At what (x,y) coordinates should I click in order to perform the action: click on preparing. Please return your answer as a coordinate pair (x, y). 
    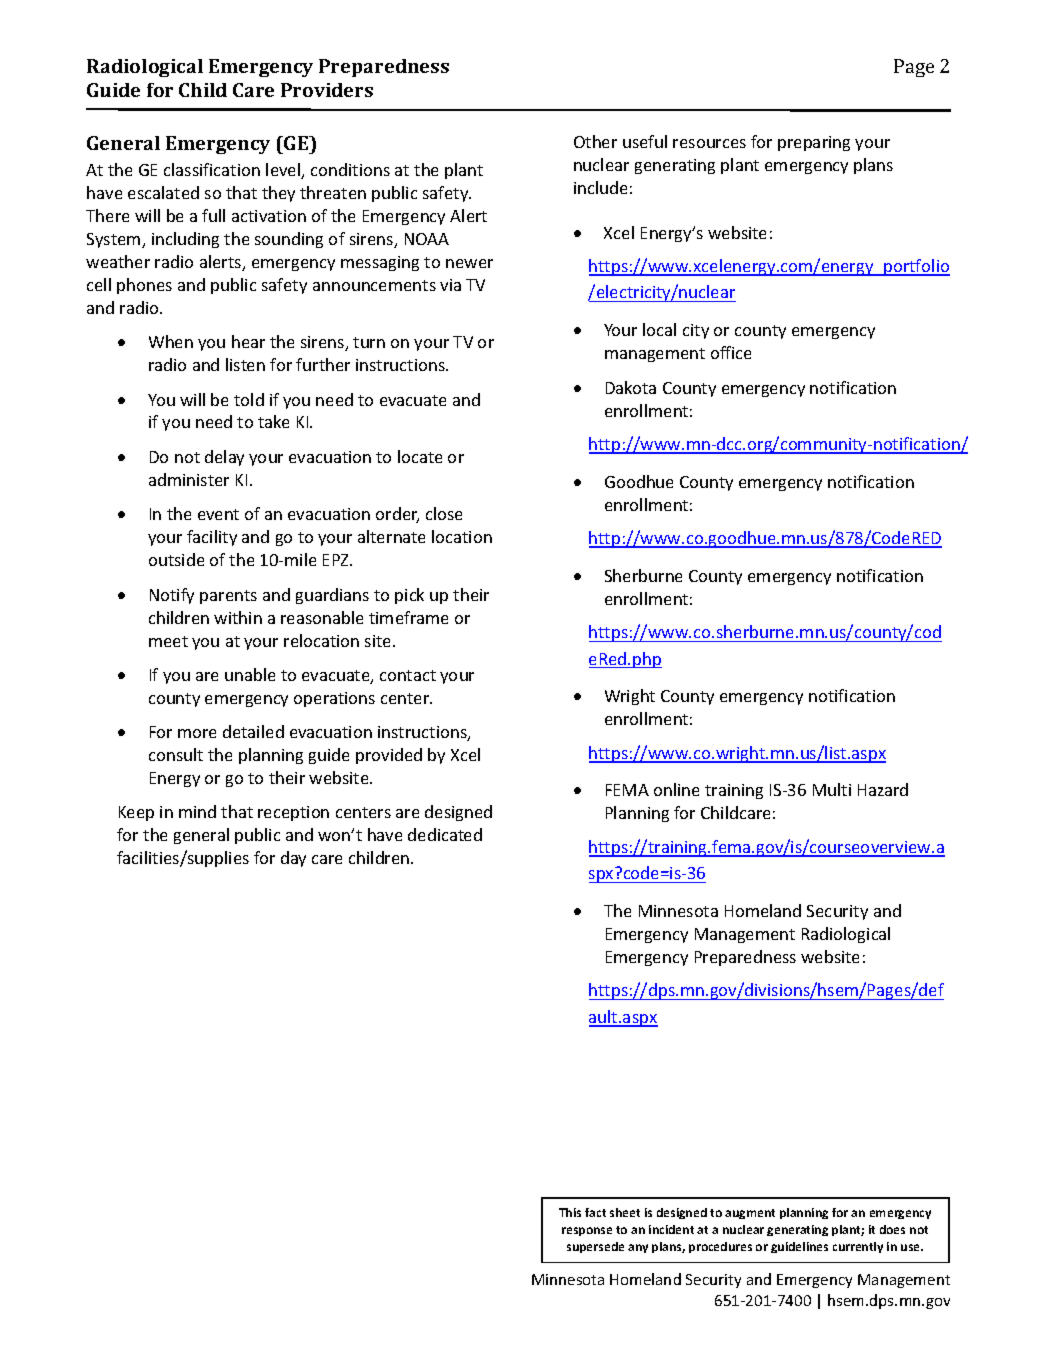
    Looking at the image, I should click on (814, 143).
